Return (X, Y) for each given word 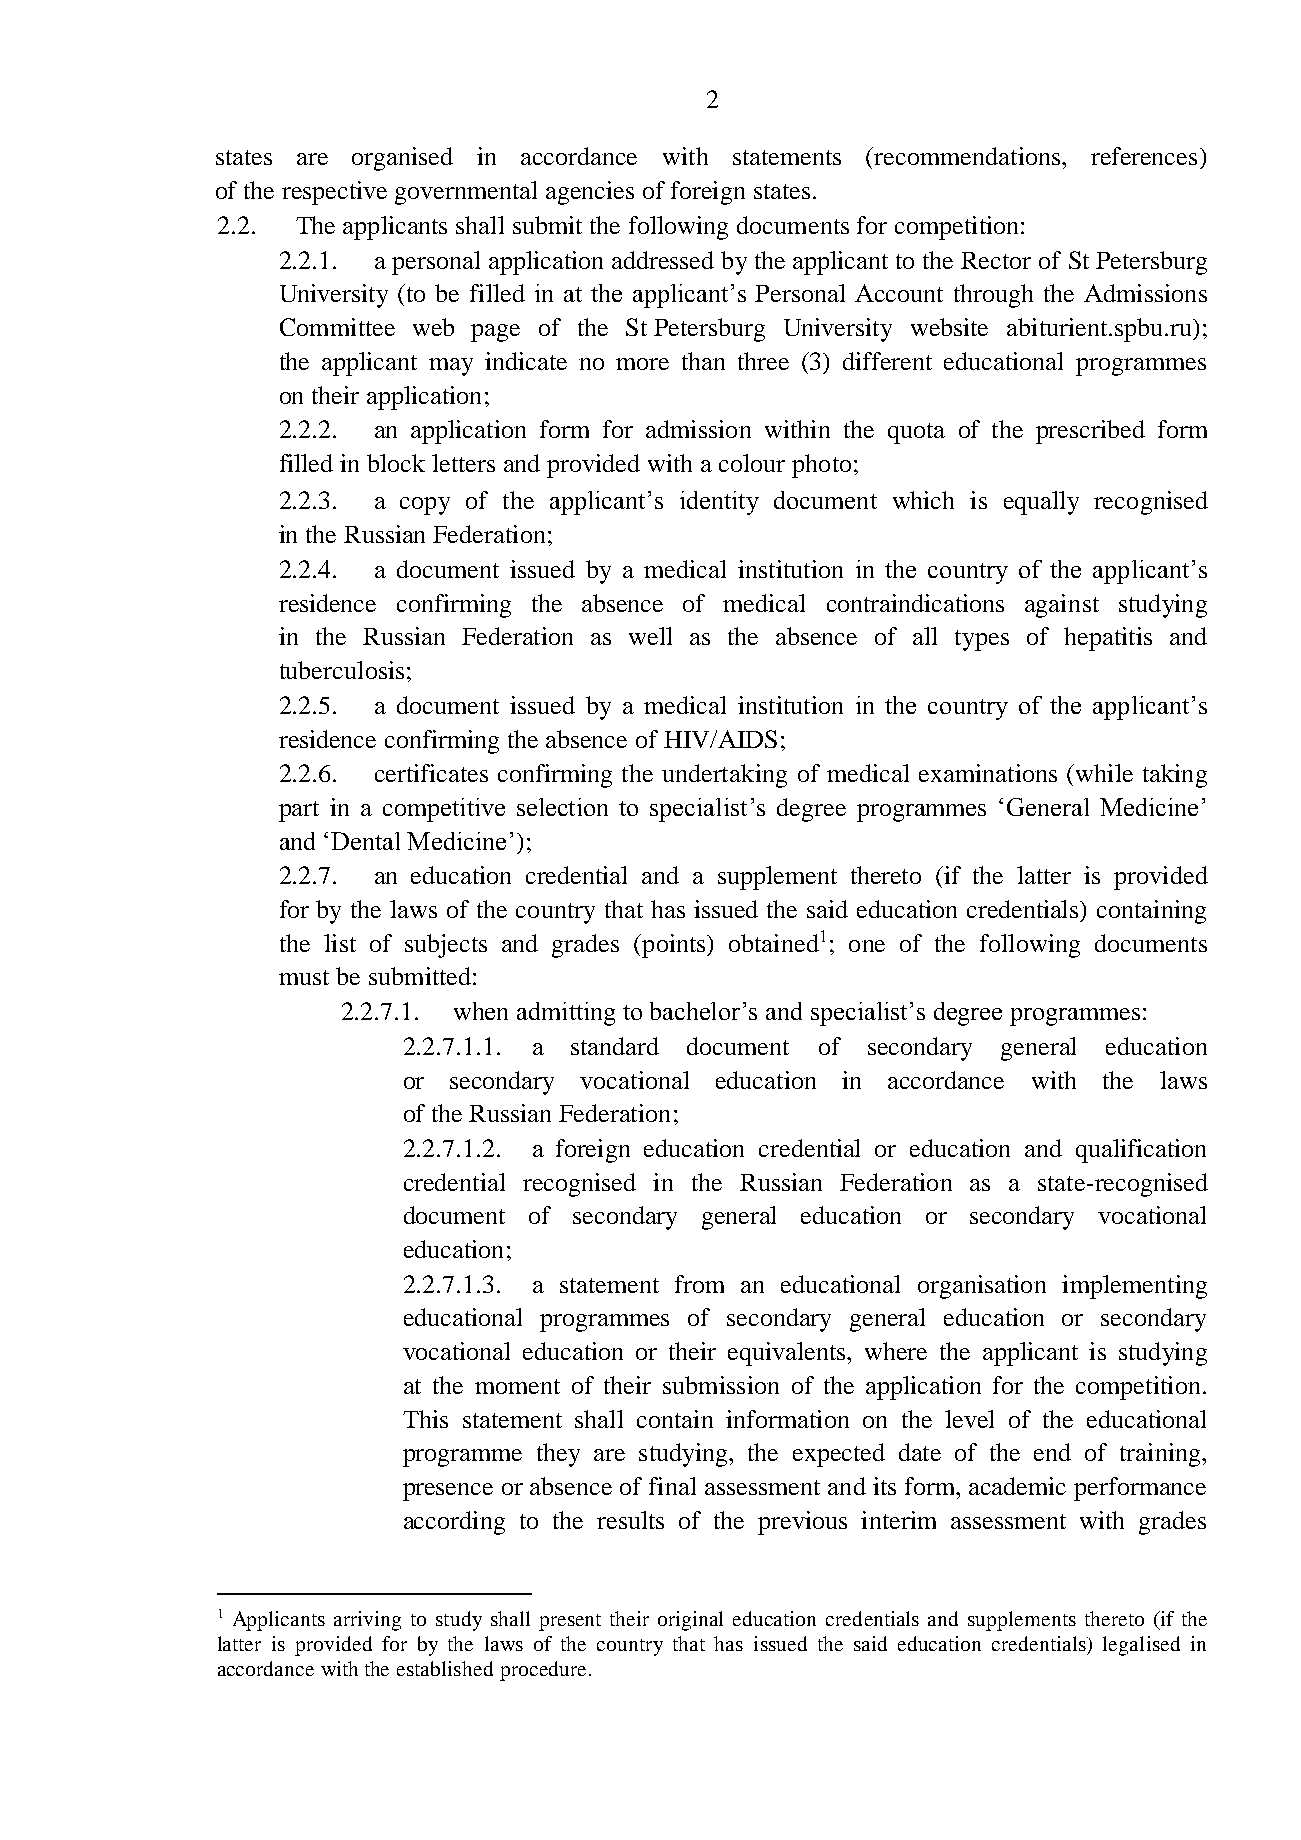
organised (402, 159)
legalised (1141, 1646)
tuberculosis (342, 670)
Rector (996, 260)
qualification (1141, 1151)
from (699, 1284)
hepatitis (1108, 639)
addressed (663, 260)
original (690, 1621)
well (650, 636)
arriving (367, 1621)
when (481, 1011)
